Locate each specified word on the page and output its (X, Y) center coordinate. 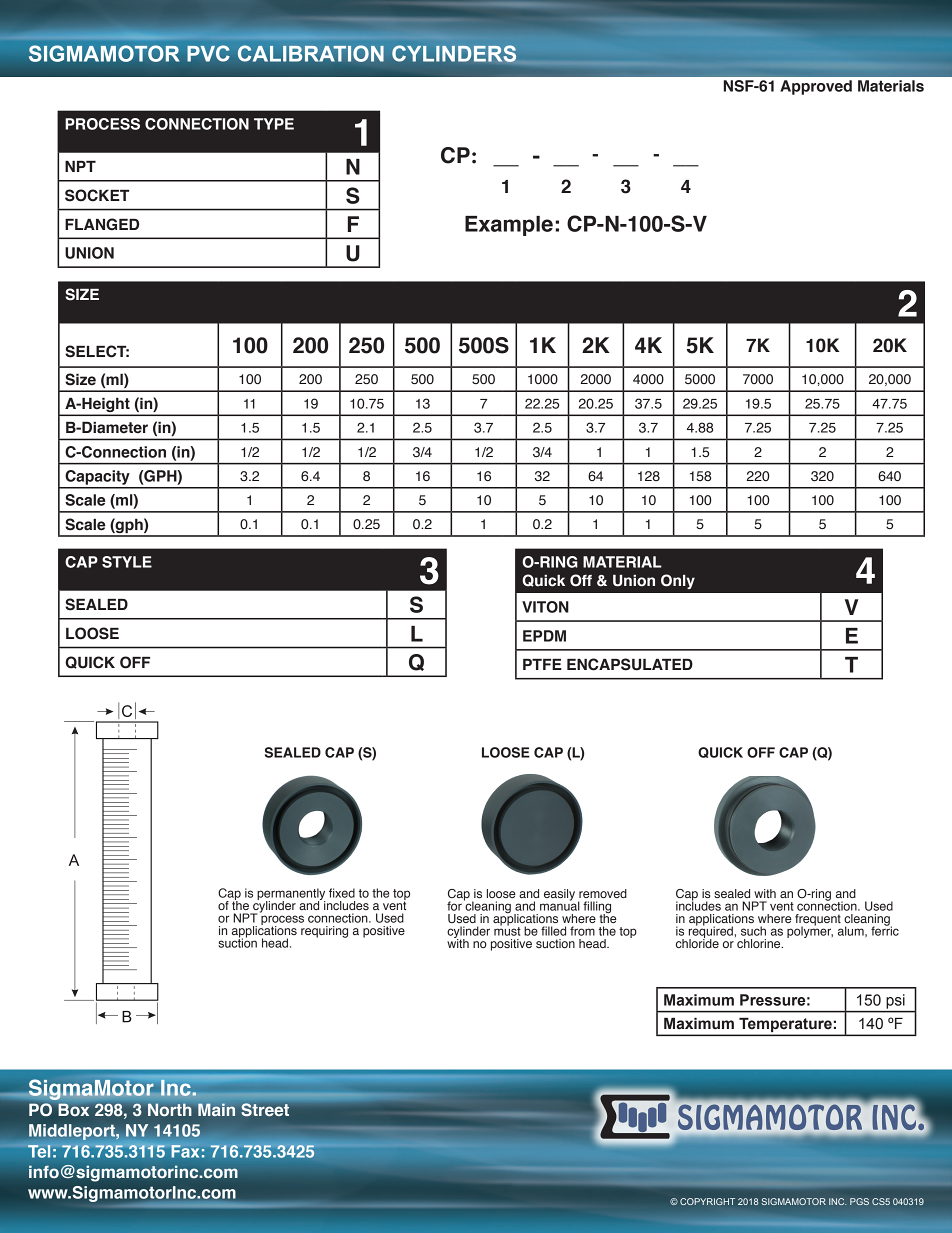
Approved (816, 87)
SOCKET (97, 195)
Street (265, 1109)
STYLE (127, 562)
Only (678, 581)
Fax (185, 1151)
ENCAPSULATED (630, 664)
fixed (342, 893)
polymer (810, 931)
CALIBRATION (311, 53)
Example (509, 226)
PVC (208, 53)
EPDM (544, 636)
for (454, 906)
